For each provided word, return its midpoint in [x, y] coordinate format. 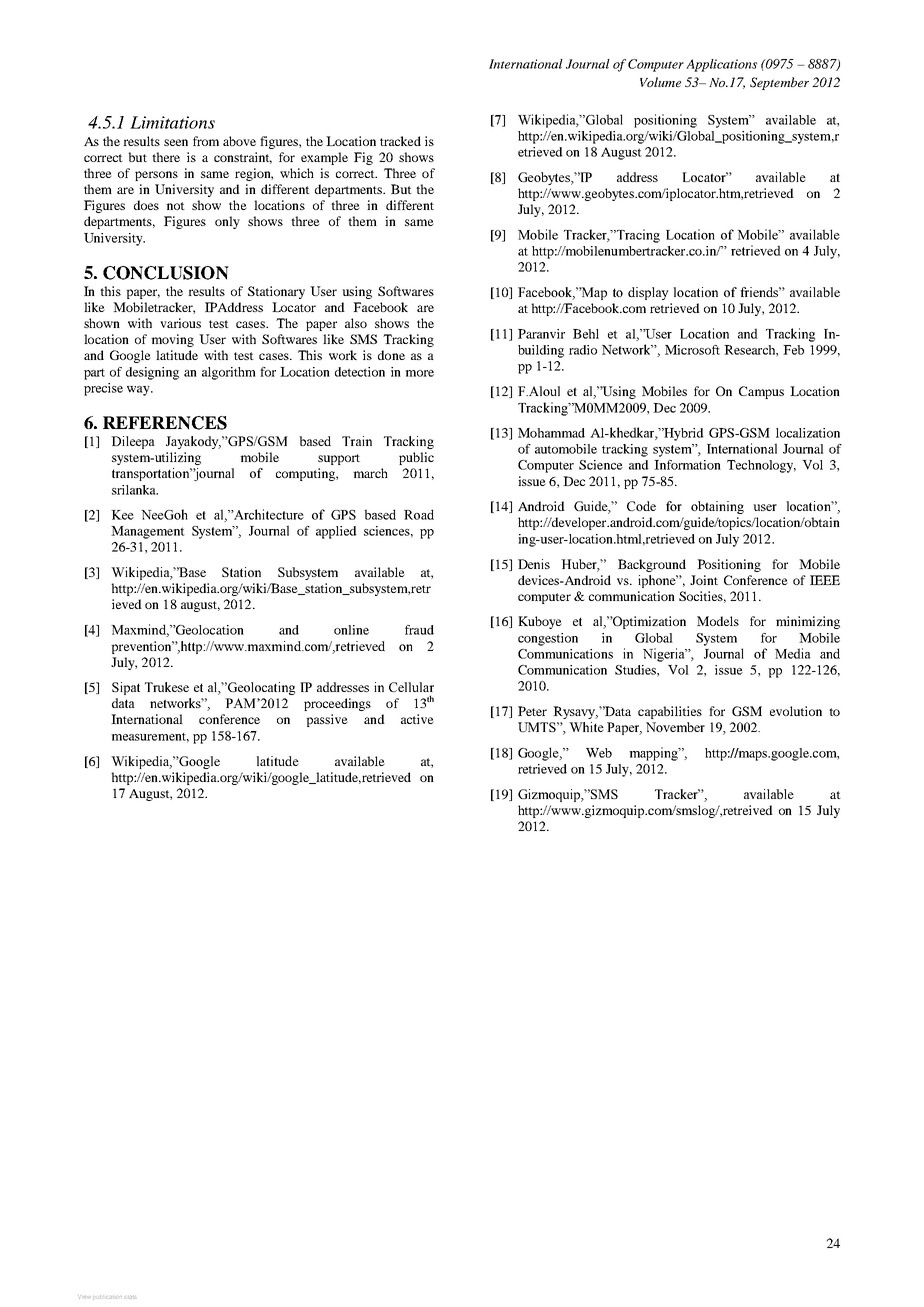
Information [687, 465]
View [85, 1297]
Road [419, 514]
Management [148, 532]
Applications [721, 65]
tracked [400, 141]
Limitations [172, 122]
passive [327, 720]
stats [130, 1297]
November [675, 727]
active [417, 719]
